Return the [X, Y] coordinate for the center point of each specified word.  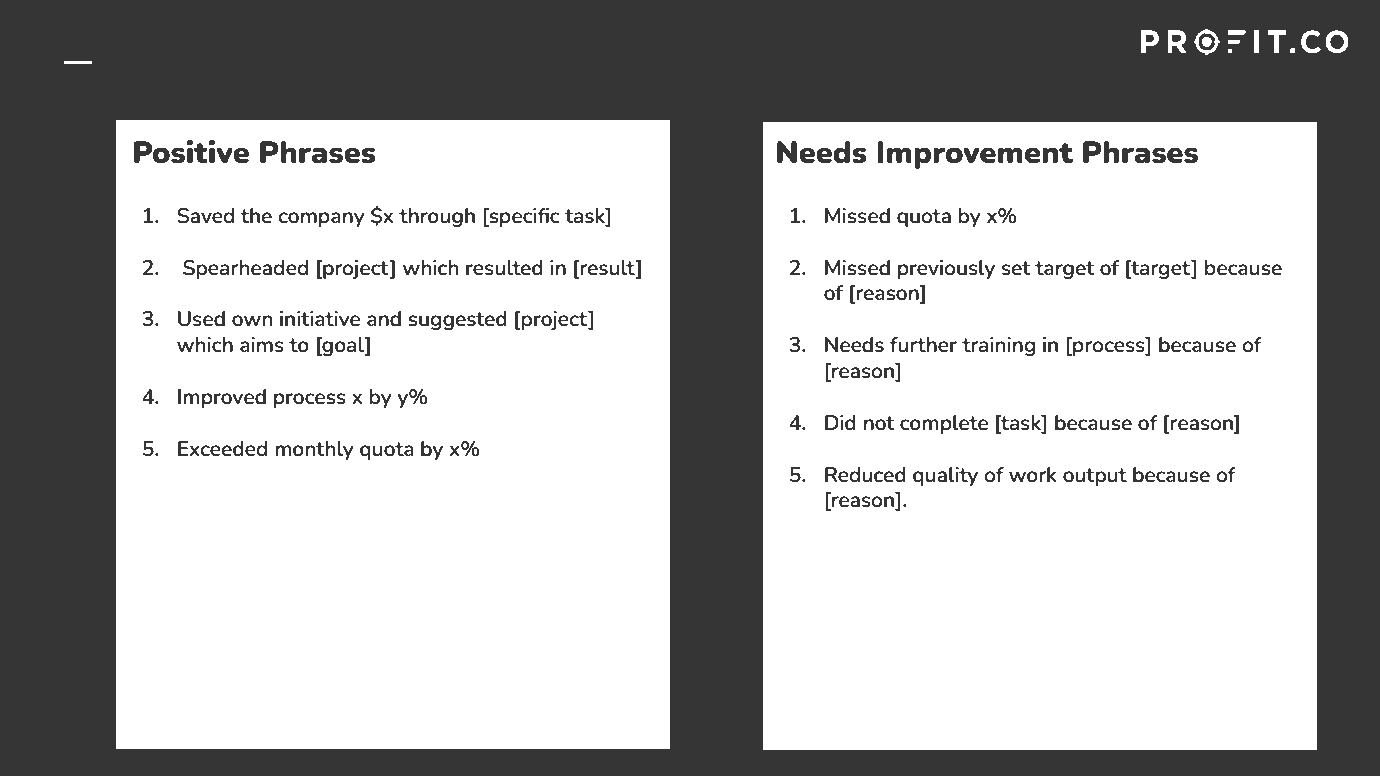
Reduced [865, 474]
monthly [314, 450]
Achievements [851, 54]
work [1033, 474]
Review [355, 57]
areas [662, 60]
